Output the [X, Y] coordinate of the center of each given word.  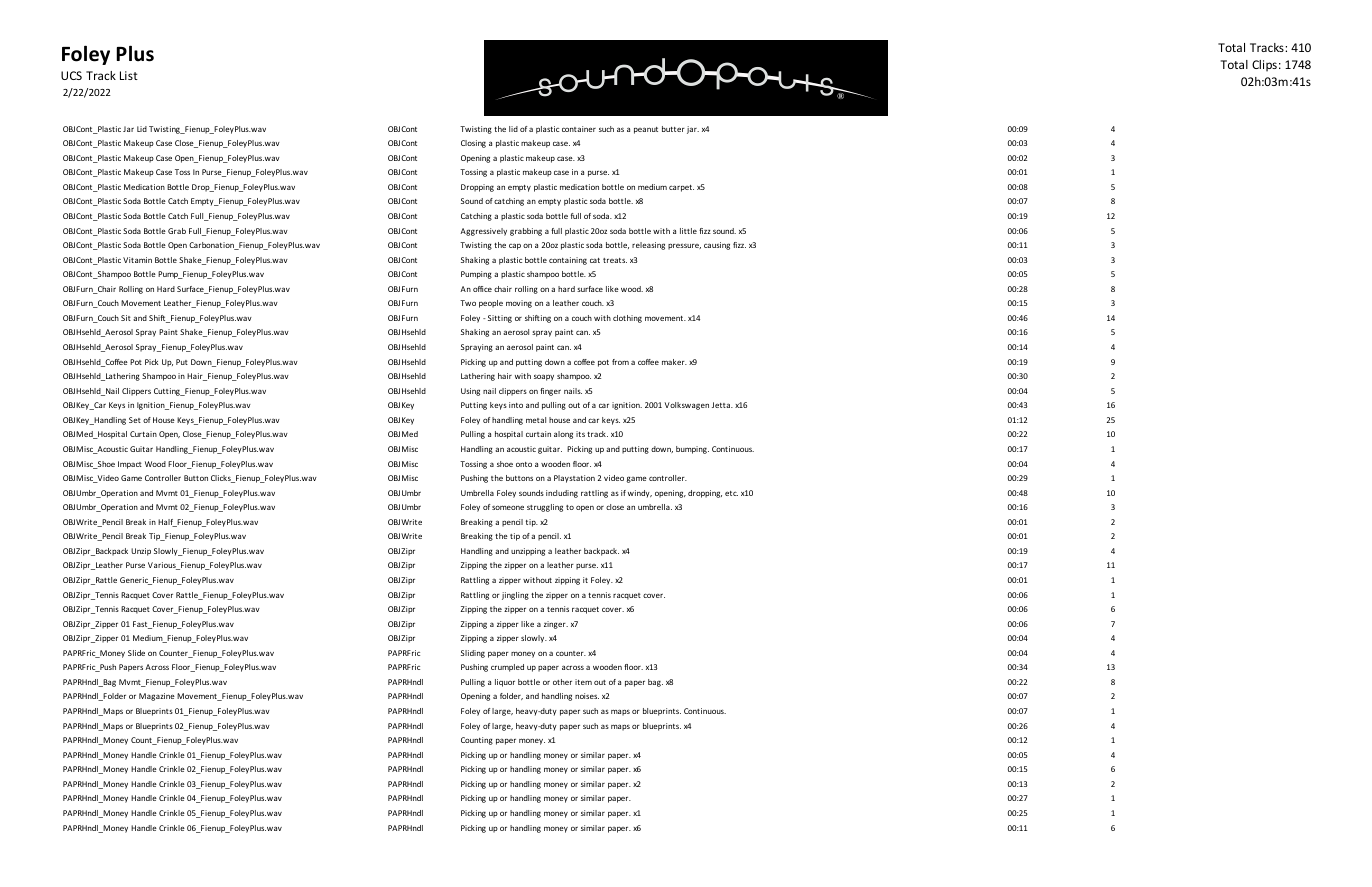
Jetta [722, 405]
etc [731, 493]
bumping [692, 450]
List [129, 75]
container [579, 129]
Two [468, 303]
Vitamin [137, 260]
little [688, 231]
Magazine [157, 697]
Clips [1264, 66]
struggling [545, 508]
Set [135, 420]
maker [674, 362]
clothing [627, 319]
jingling [515, 596]
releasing [648, 246]
